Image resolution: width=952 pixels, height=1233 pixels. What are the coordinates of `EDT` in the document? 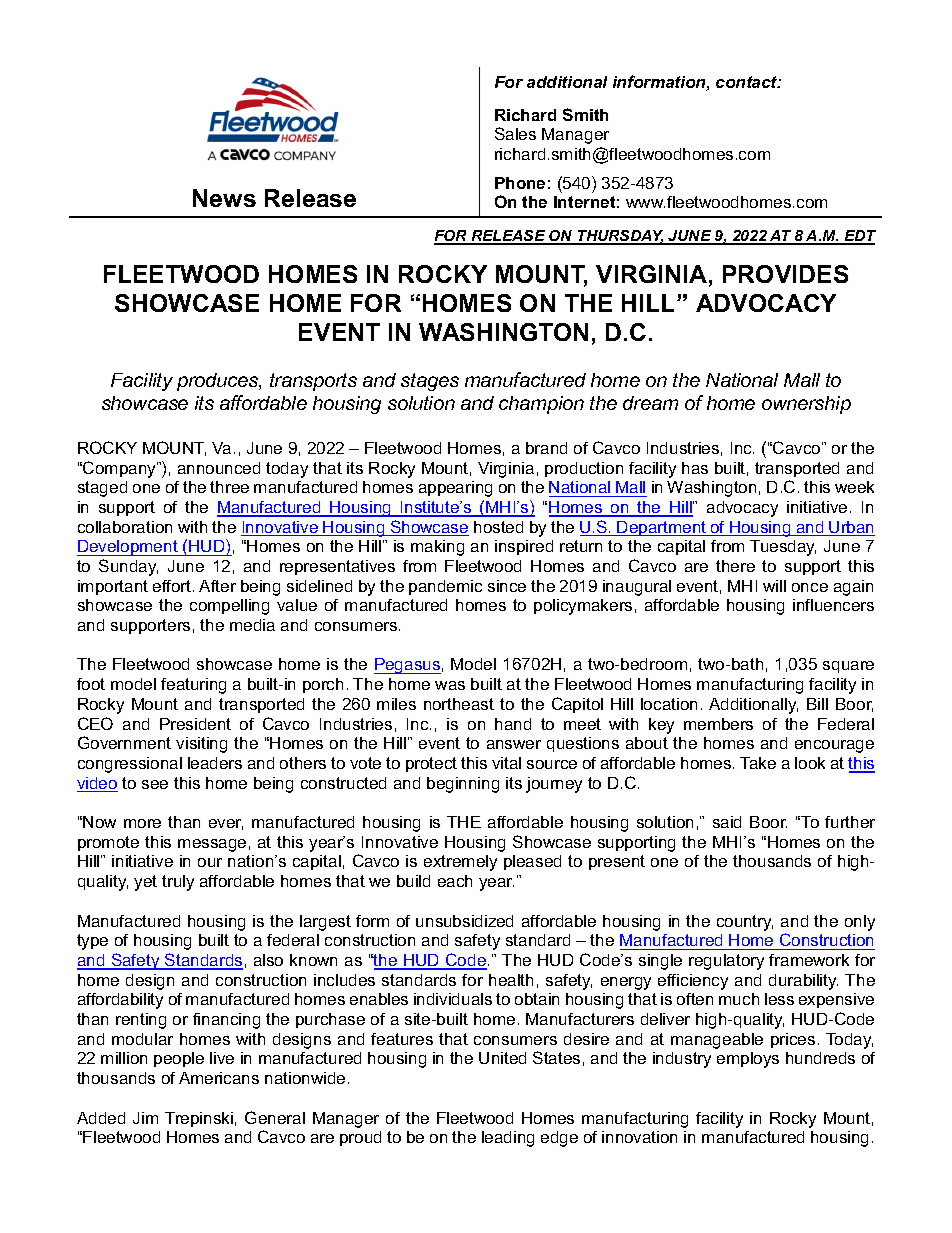 It's located at (859, 237).
